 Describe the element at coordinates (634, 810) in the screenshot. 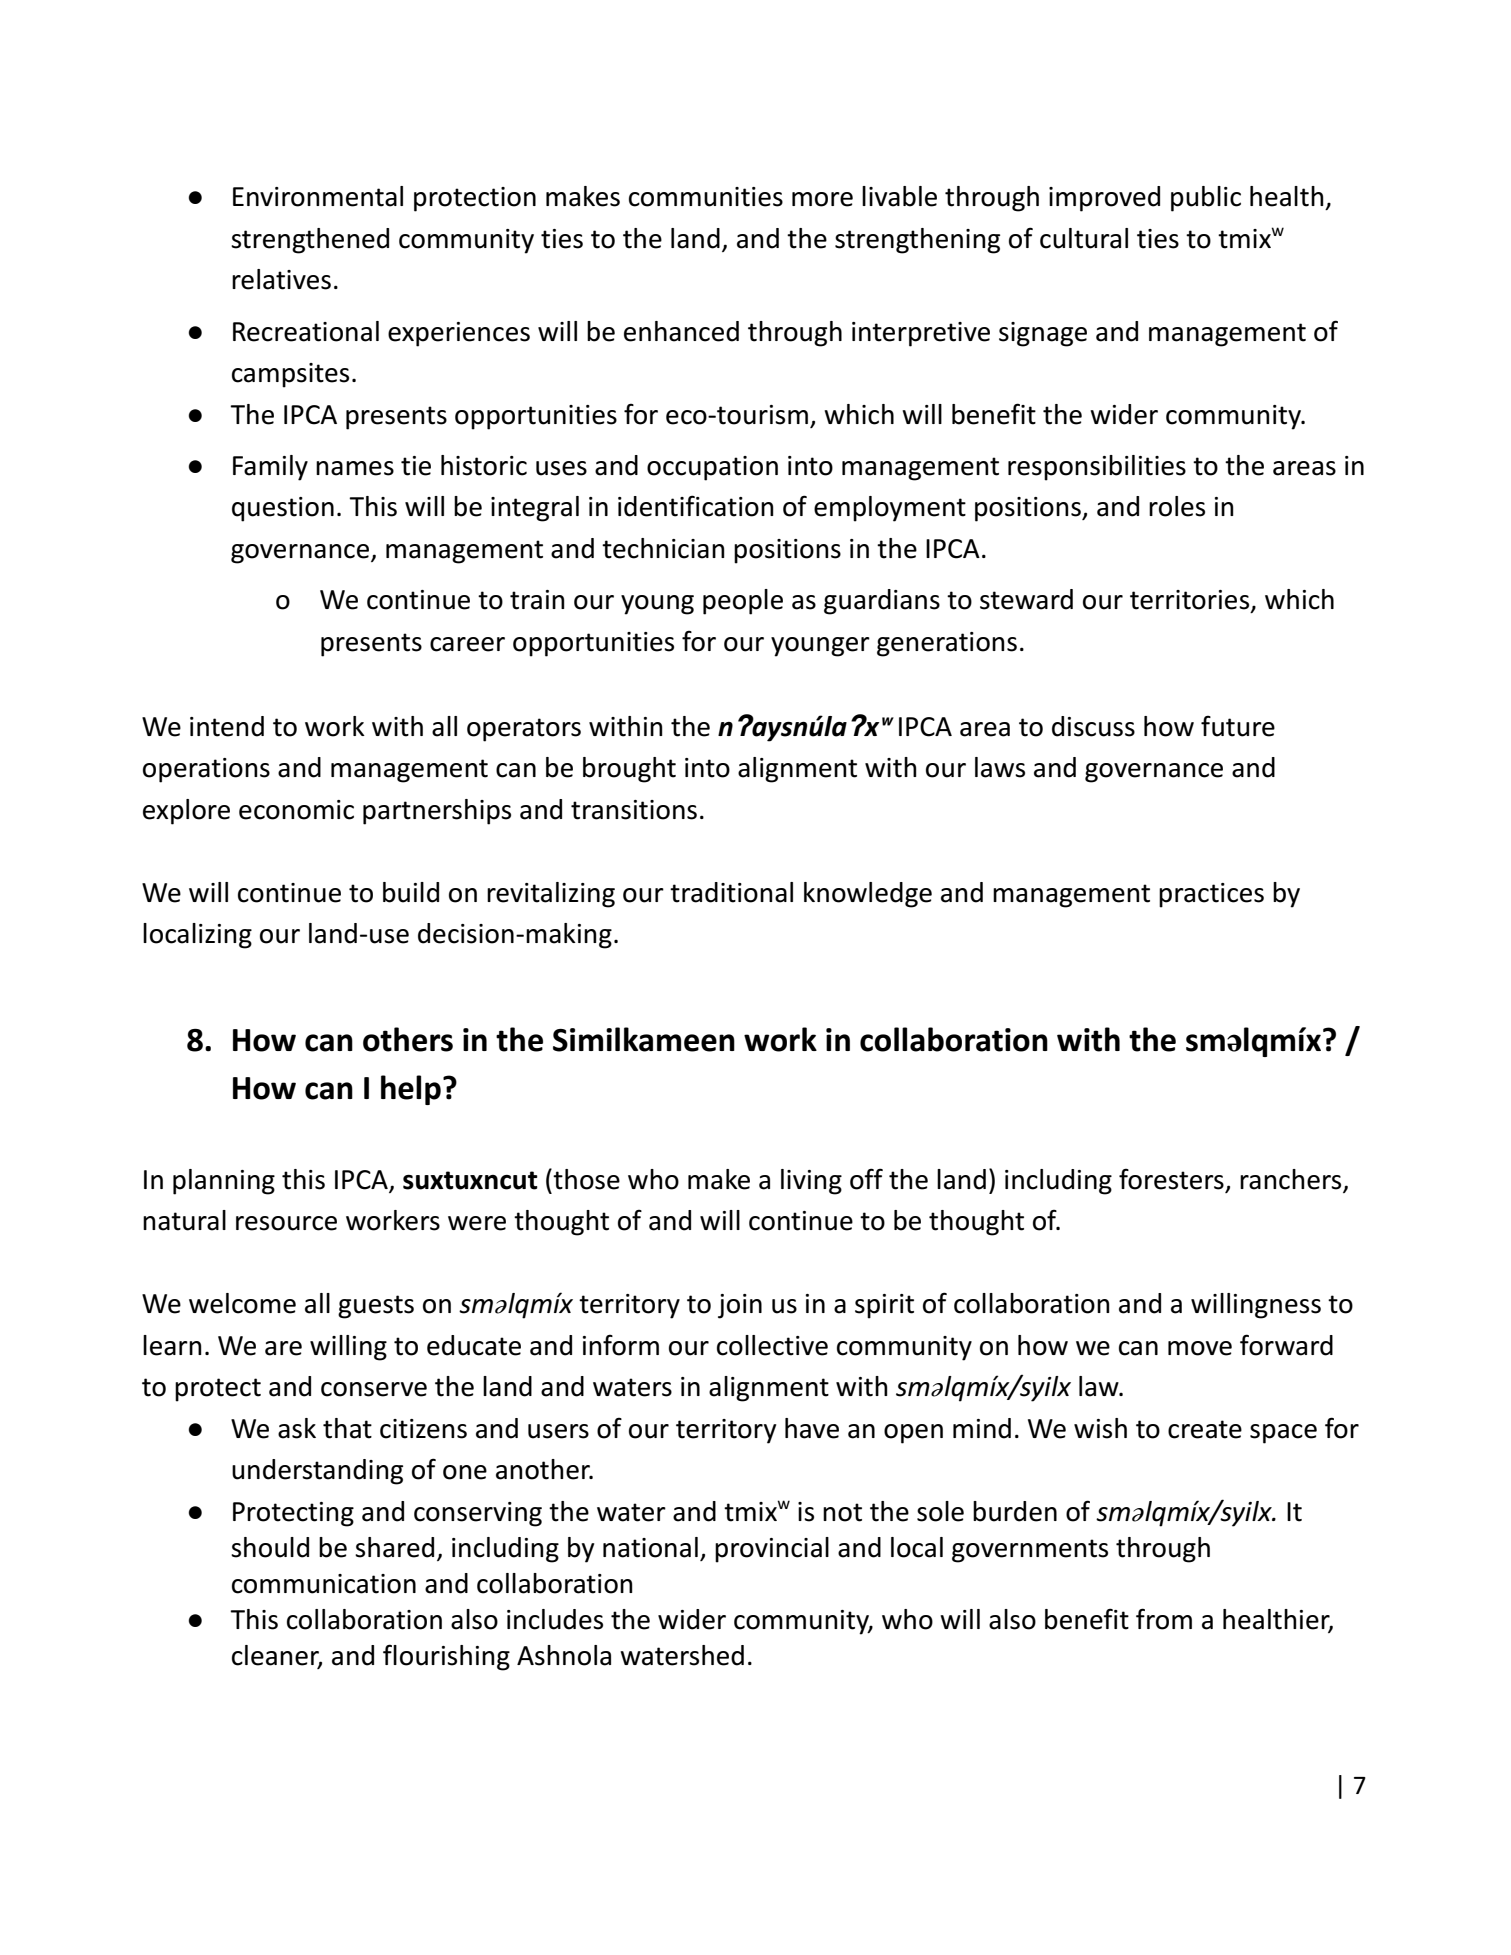

I see `transitions` at that location.
